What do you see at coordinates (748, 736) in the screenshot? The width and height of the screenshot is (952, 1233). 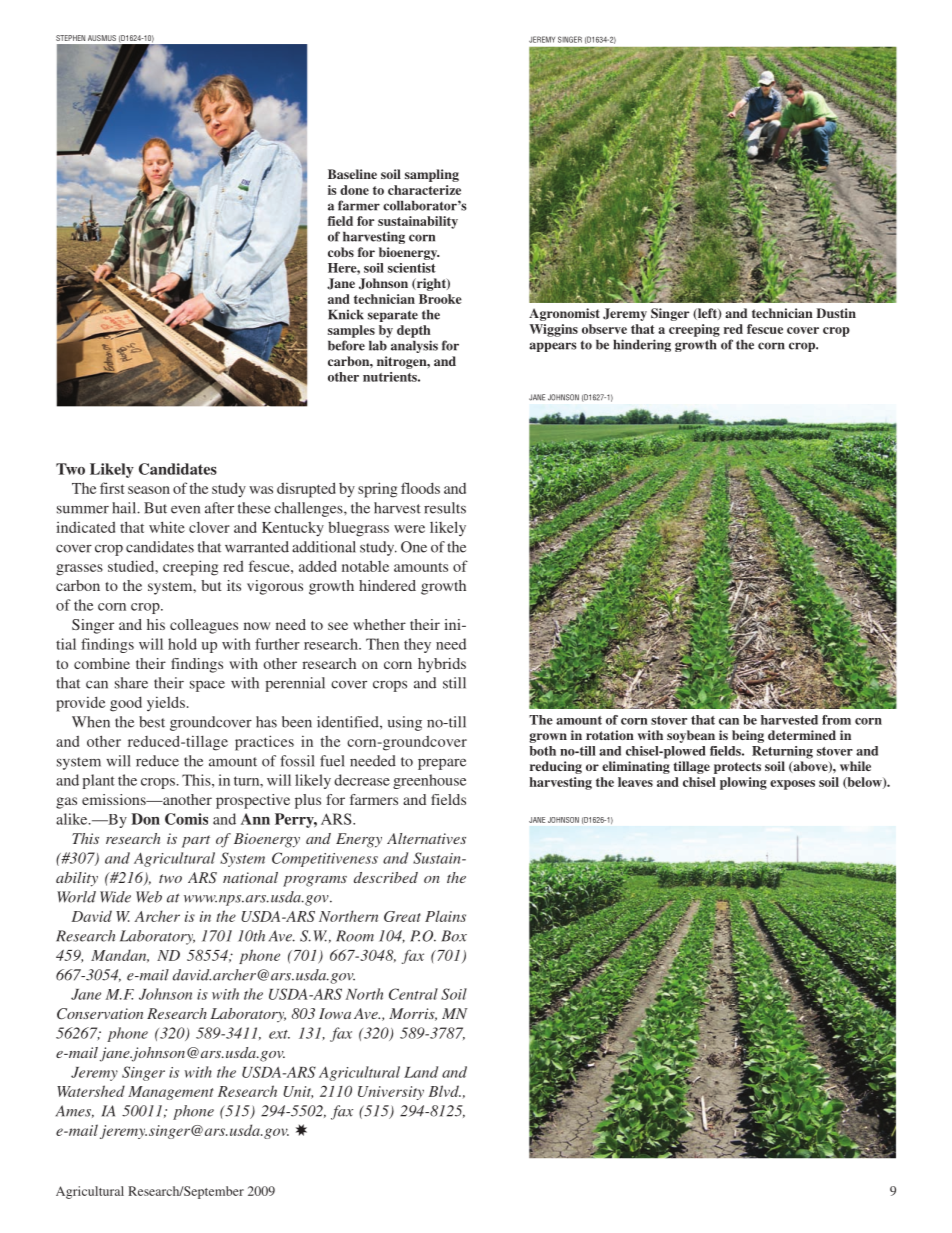 I see `being` at bounding box center [748, 736].
